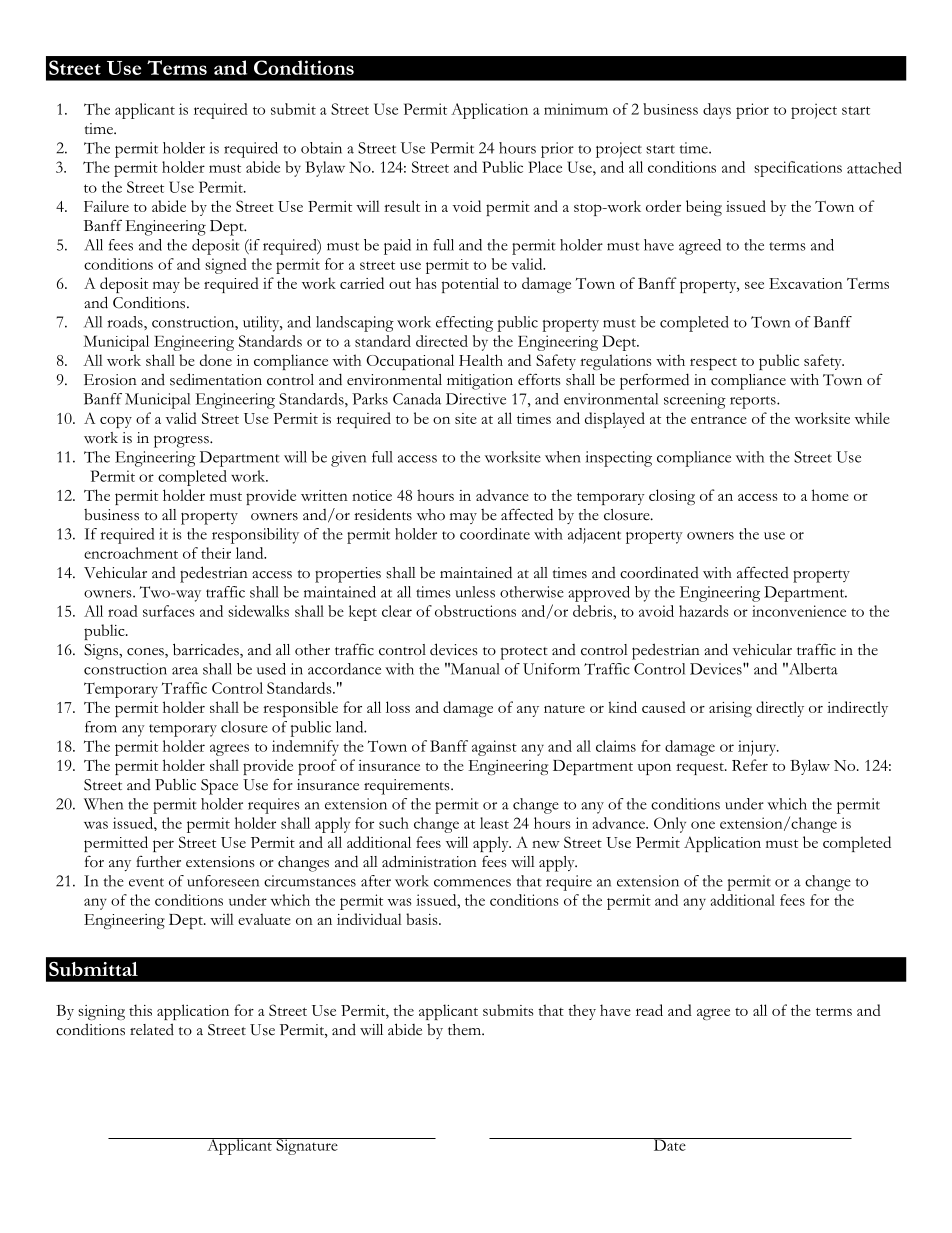 This screenshot has width=952, height=1233. I want to click on Date, so click(669, 1144).
